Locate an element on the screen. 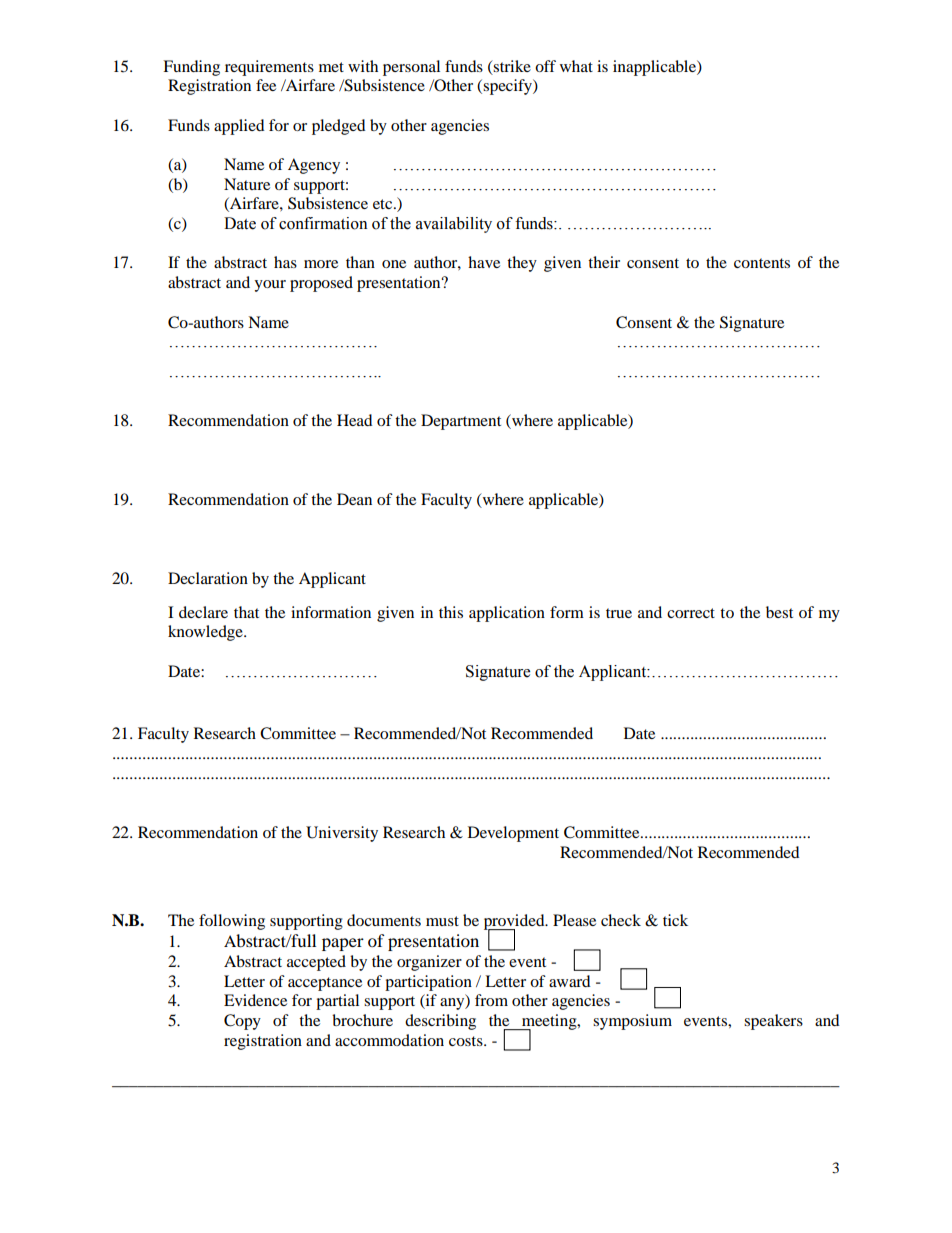 Image resolution: width=952 pixels, height=1233 pixels. Development is located at coordinates (513, 834).
